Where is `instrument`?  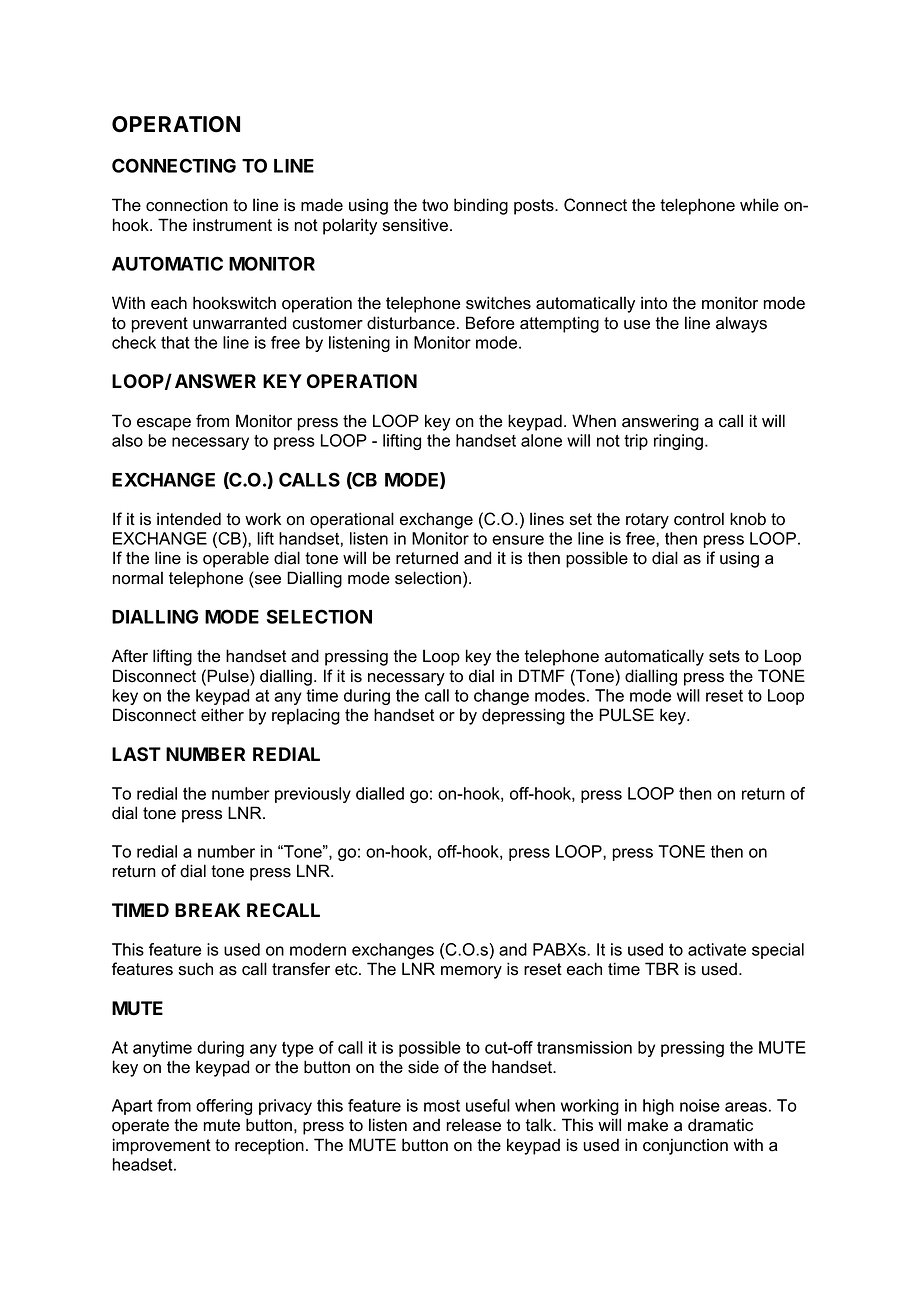 instrument is located at coordinates (232, 225).
